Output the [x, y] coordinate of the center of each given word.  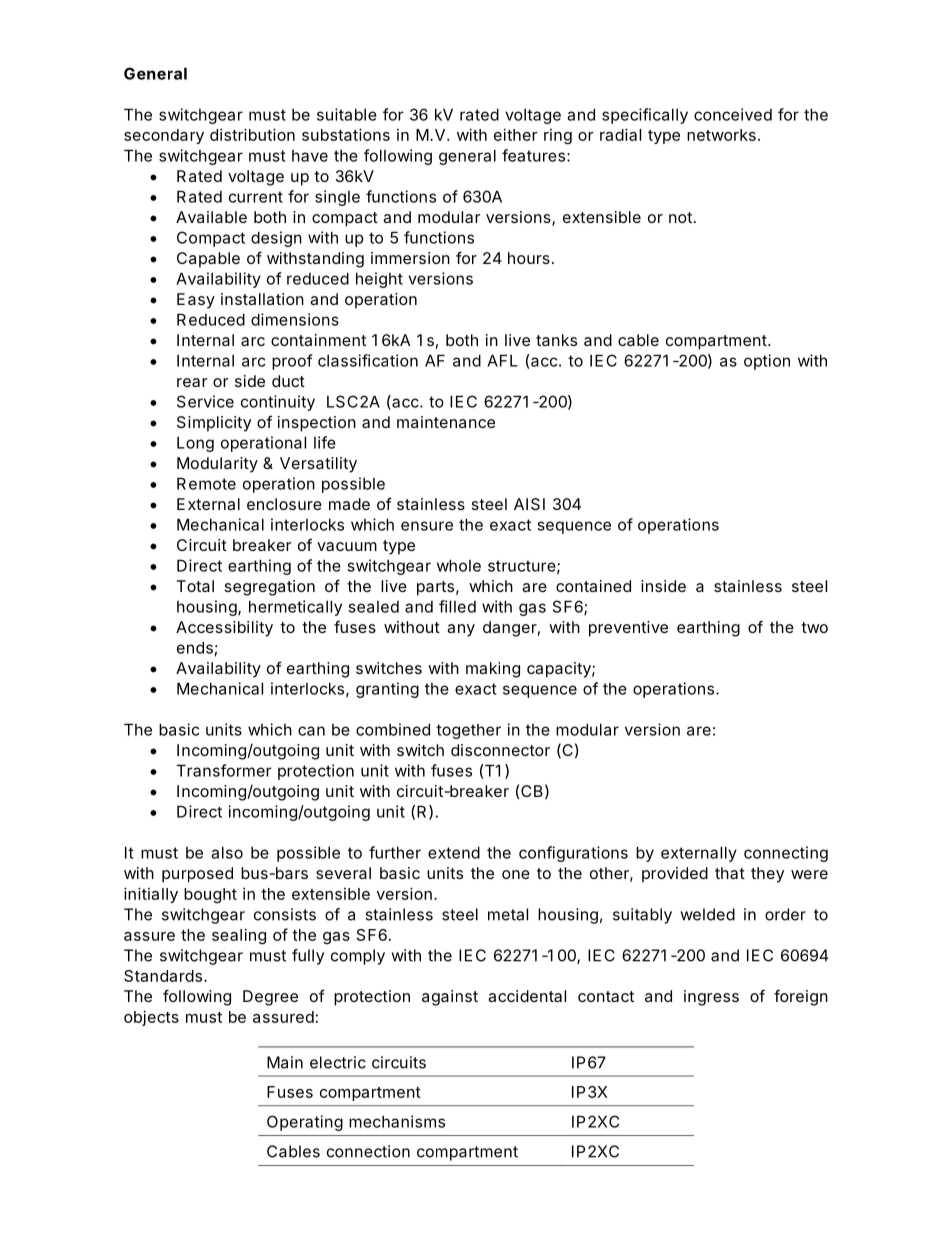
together [468, 731]
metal [508, 914]
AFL [502, 360]
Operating [305, 1123]
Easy [196, 301]
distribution [252, 134]
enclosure [284, 504]
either [515, 134]
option [767, 362]
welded [707, 914]
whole [459, 565]
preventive [628, 629]
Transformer [223, 770]
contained [593, 586]
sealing [239, 936]
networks [721, 135]
